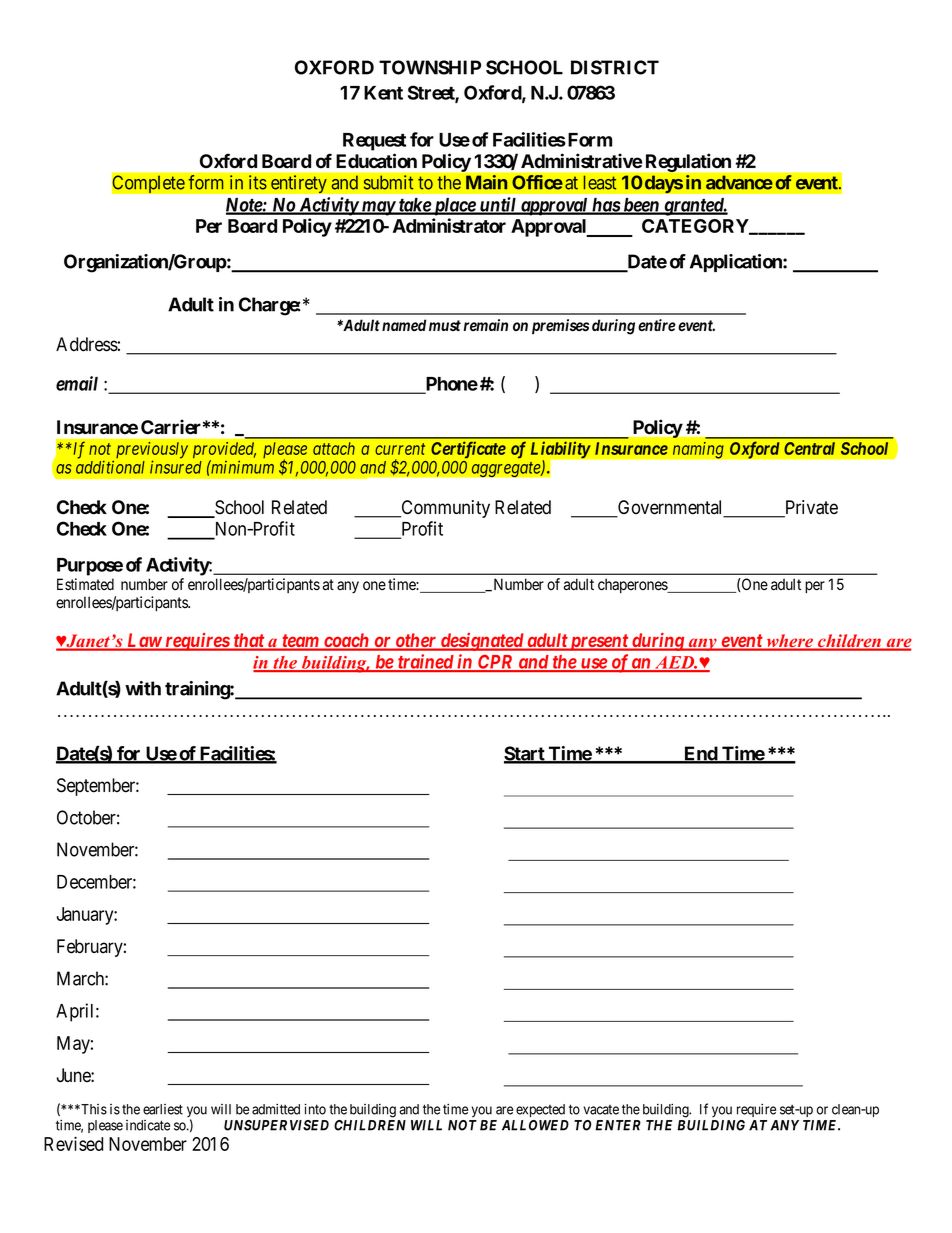 The height and width of the image is (1233, 952). What do you see at coordinates (430, 67) in the image?
I see `TOWNSHIP` at bounding box center [430, 67].
